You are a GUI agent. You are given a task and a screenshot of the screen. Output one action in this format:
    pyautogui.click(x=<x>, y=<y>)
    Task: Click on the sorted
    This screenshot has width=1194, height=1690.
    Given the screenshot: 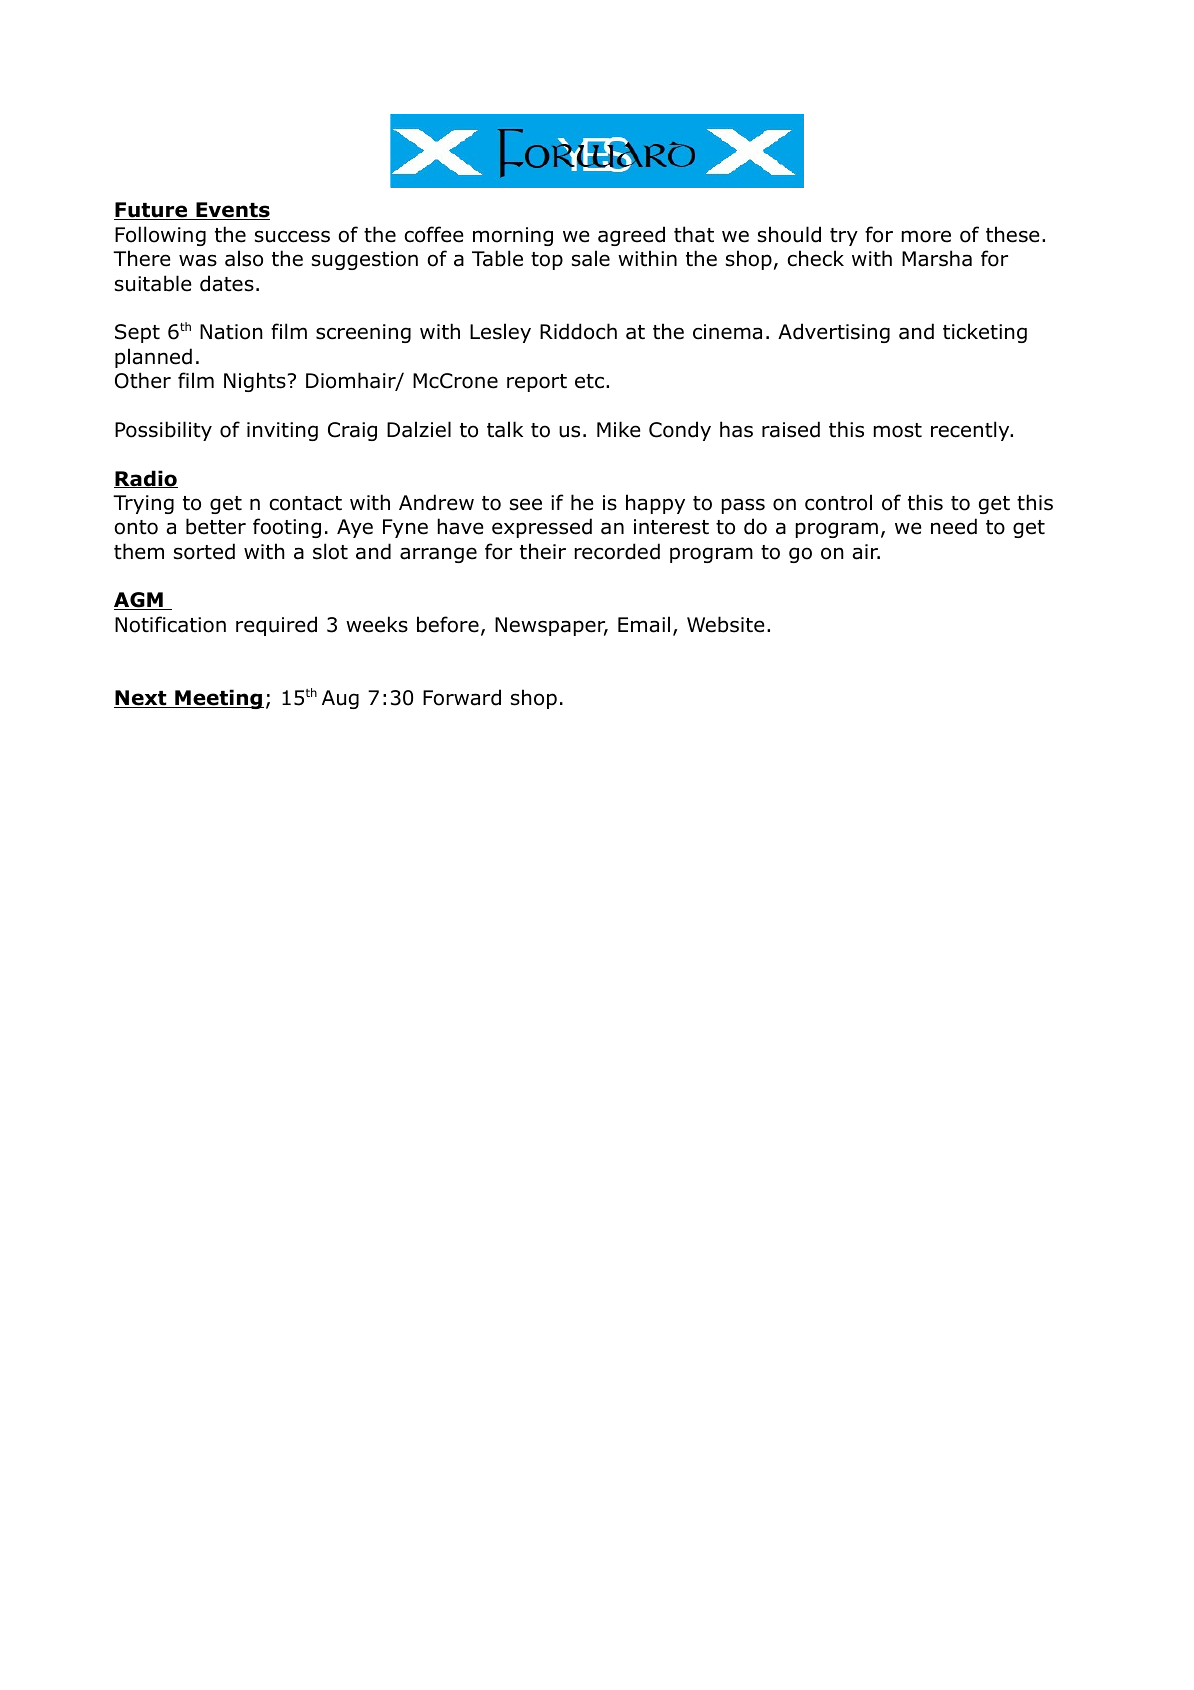 What is the action you would take?
    pyautogui.click(x=204, y=551)
